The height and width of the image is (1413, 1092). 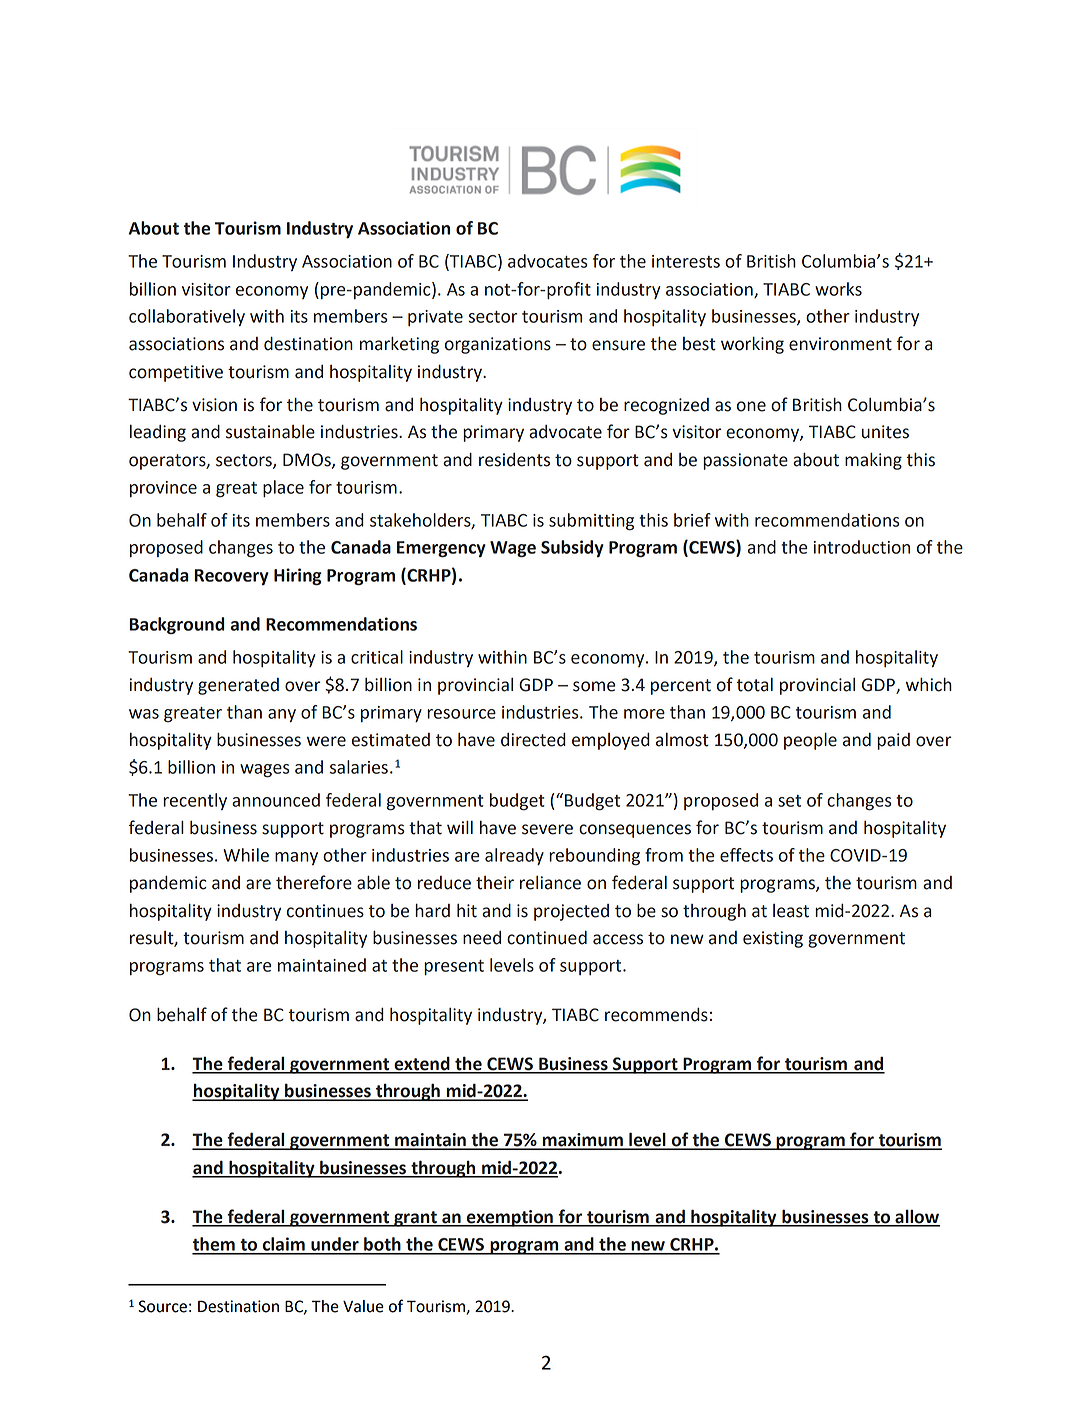 What do you see at coordinates (789, 801) in the image?
I see `set` at bounding box center [789, 801].
